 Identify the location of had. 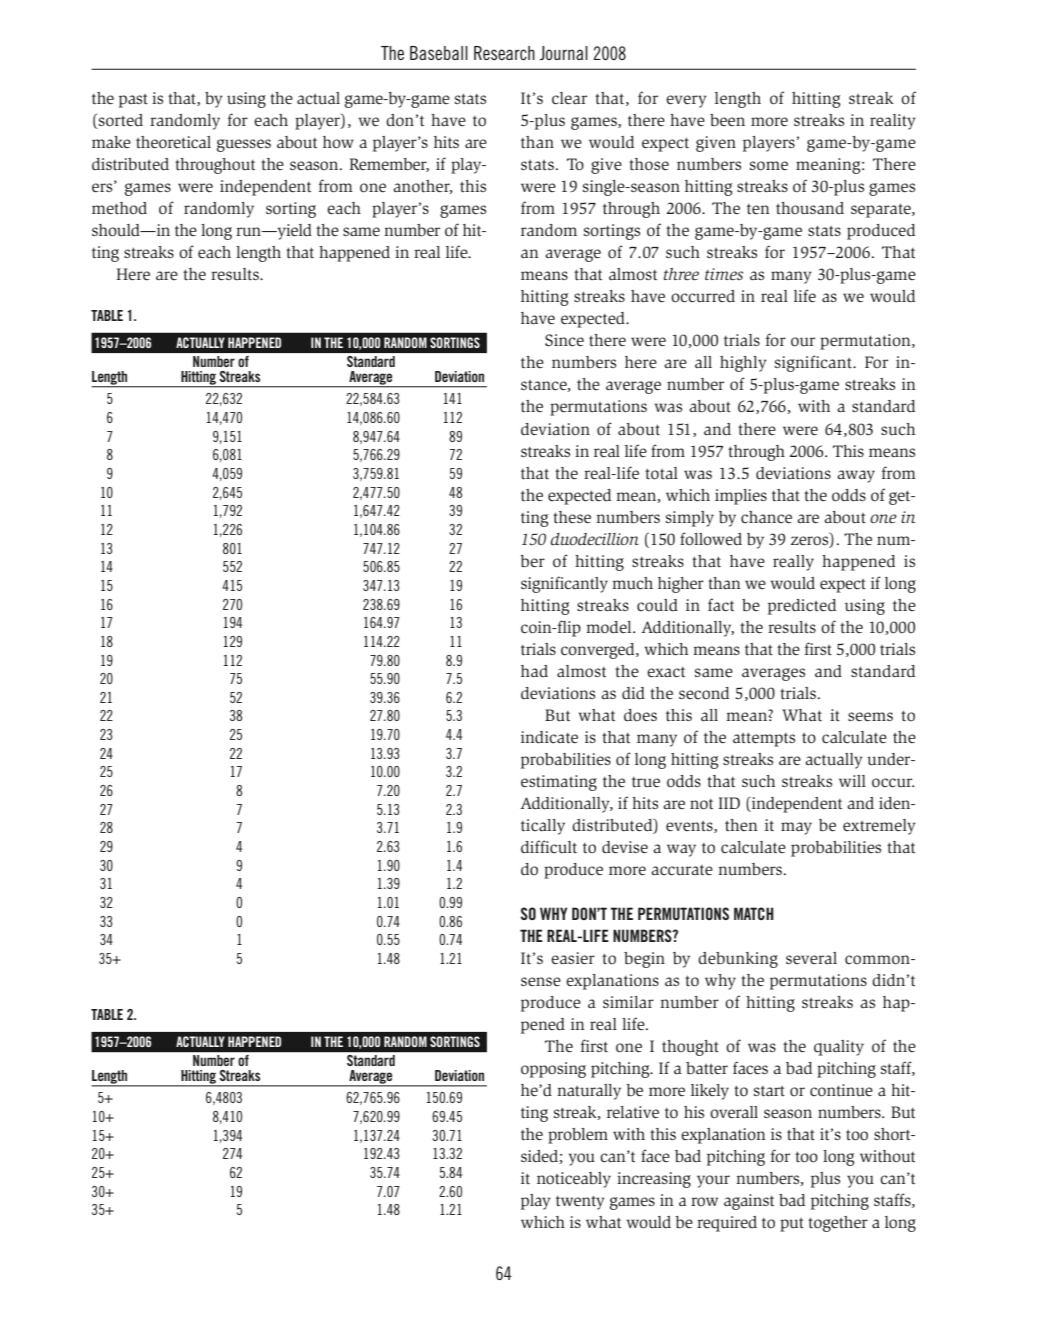
(534, 671).
